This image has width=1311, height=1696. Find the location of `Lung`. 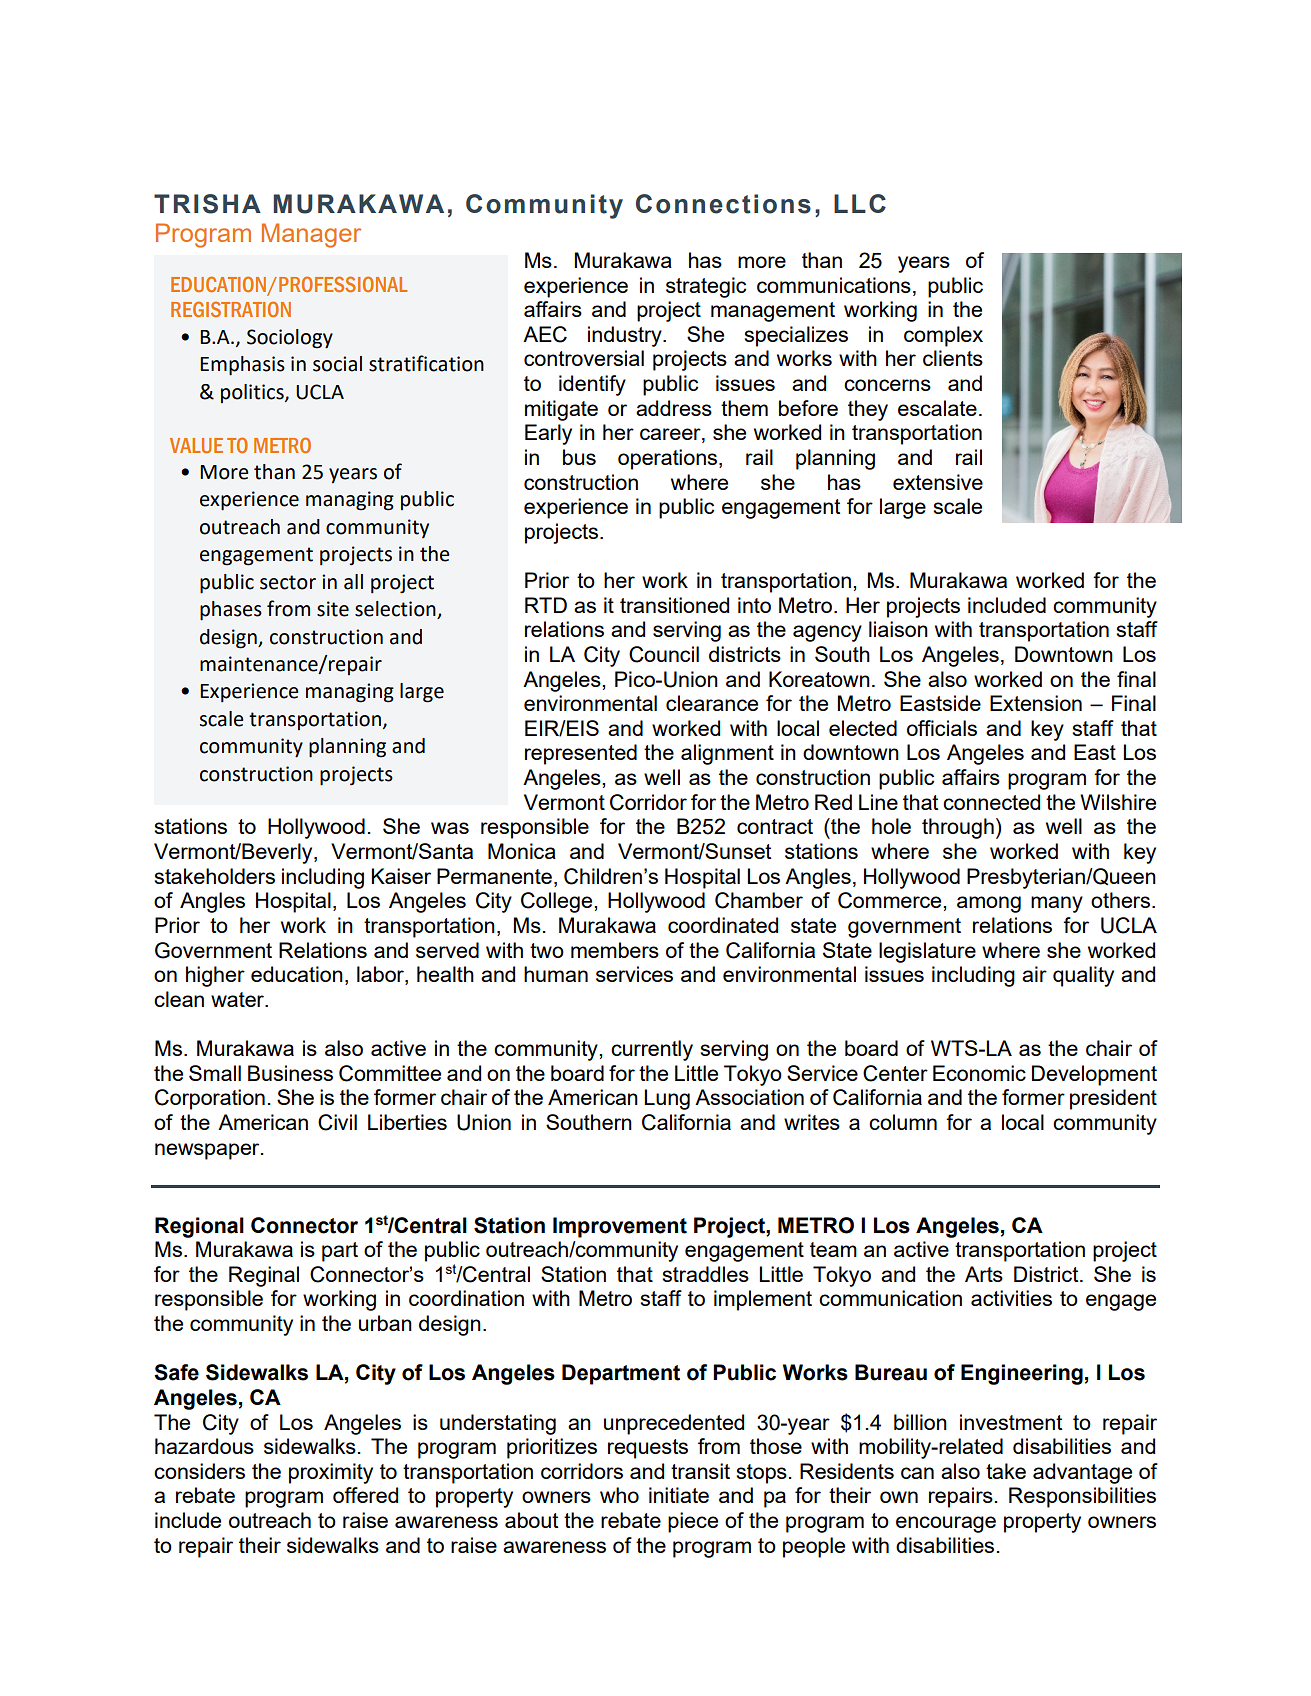

Lung is located at coordinates (667, 1099).
